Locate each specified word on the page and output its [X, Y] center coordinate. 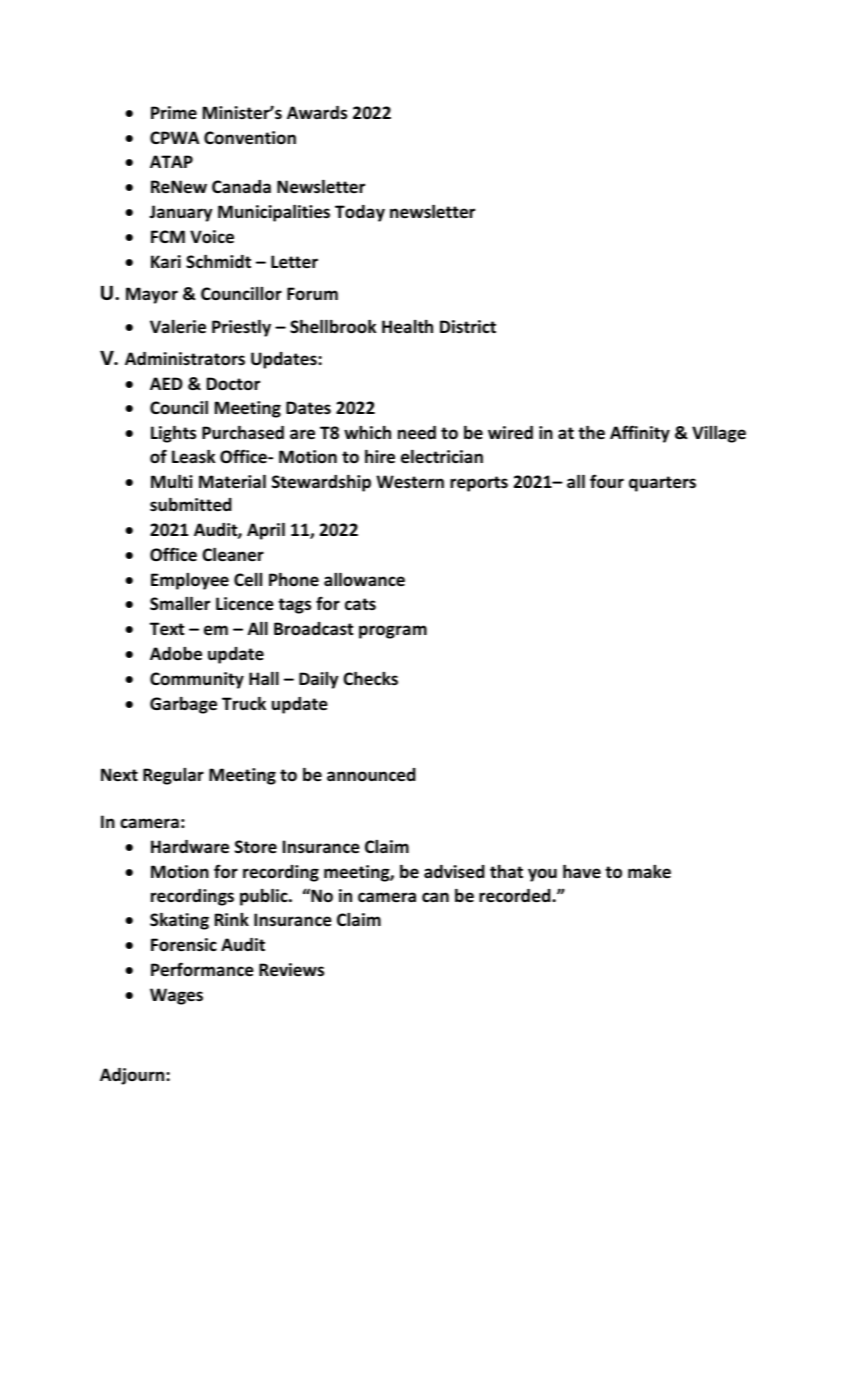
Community [197, 680]
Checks [370, 678]
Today [360, 213]
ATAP [171, 161]
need [417, 433]
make [649, 871]
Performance [202, 969]
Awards [317, 113]
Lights [173, 434]
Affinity [640, 434]
